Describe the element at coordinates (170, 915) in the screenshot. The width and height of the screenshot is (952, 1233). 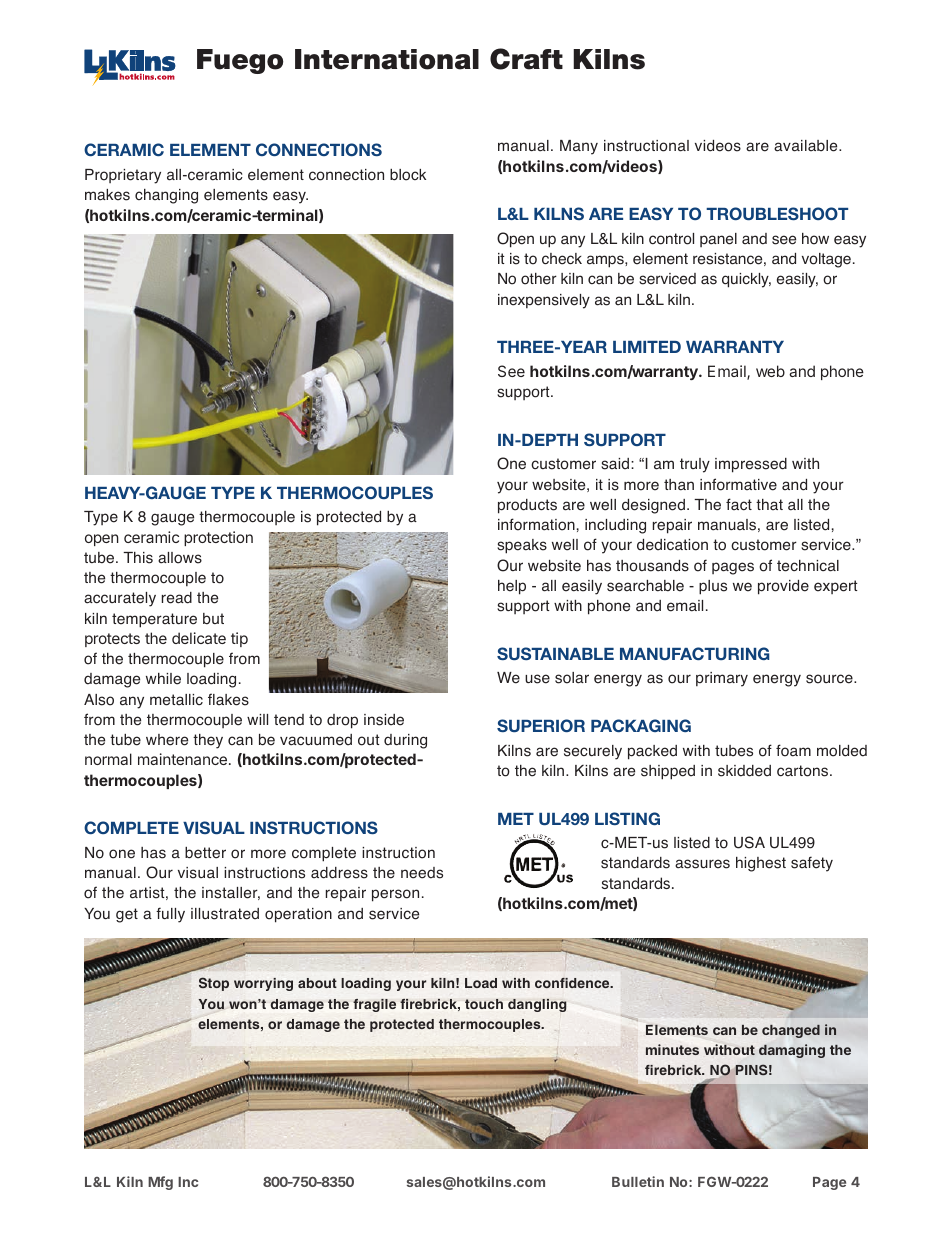
I see `fully` at that location.
